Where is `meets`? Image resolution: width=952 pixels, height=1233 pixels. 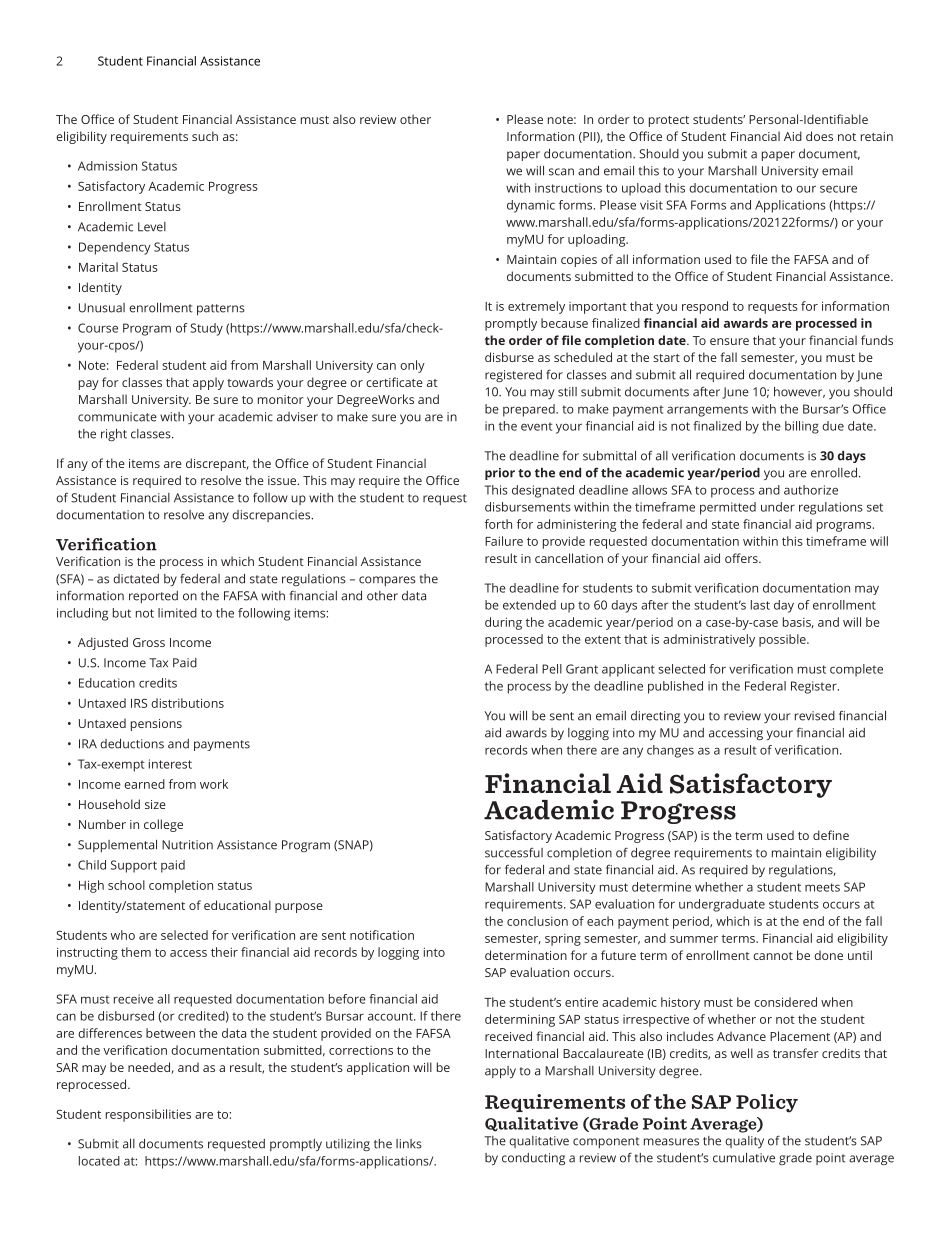
meets is located at coordinates (822, 887).
